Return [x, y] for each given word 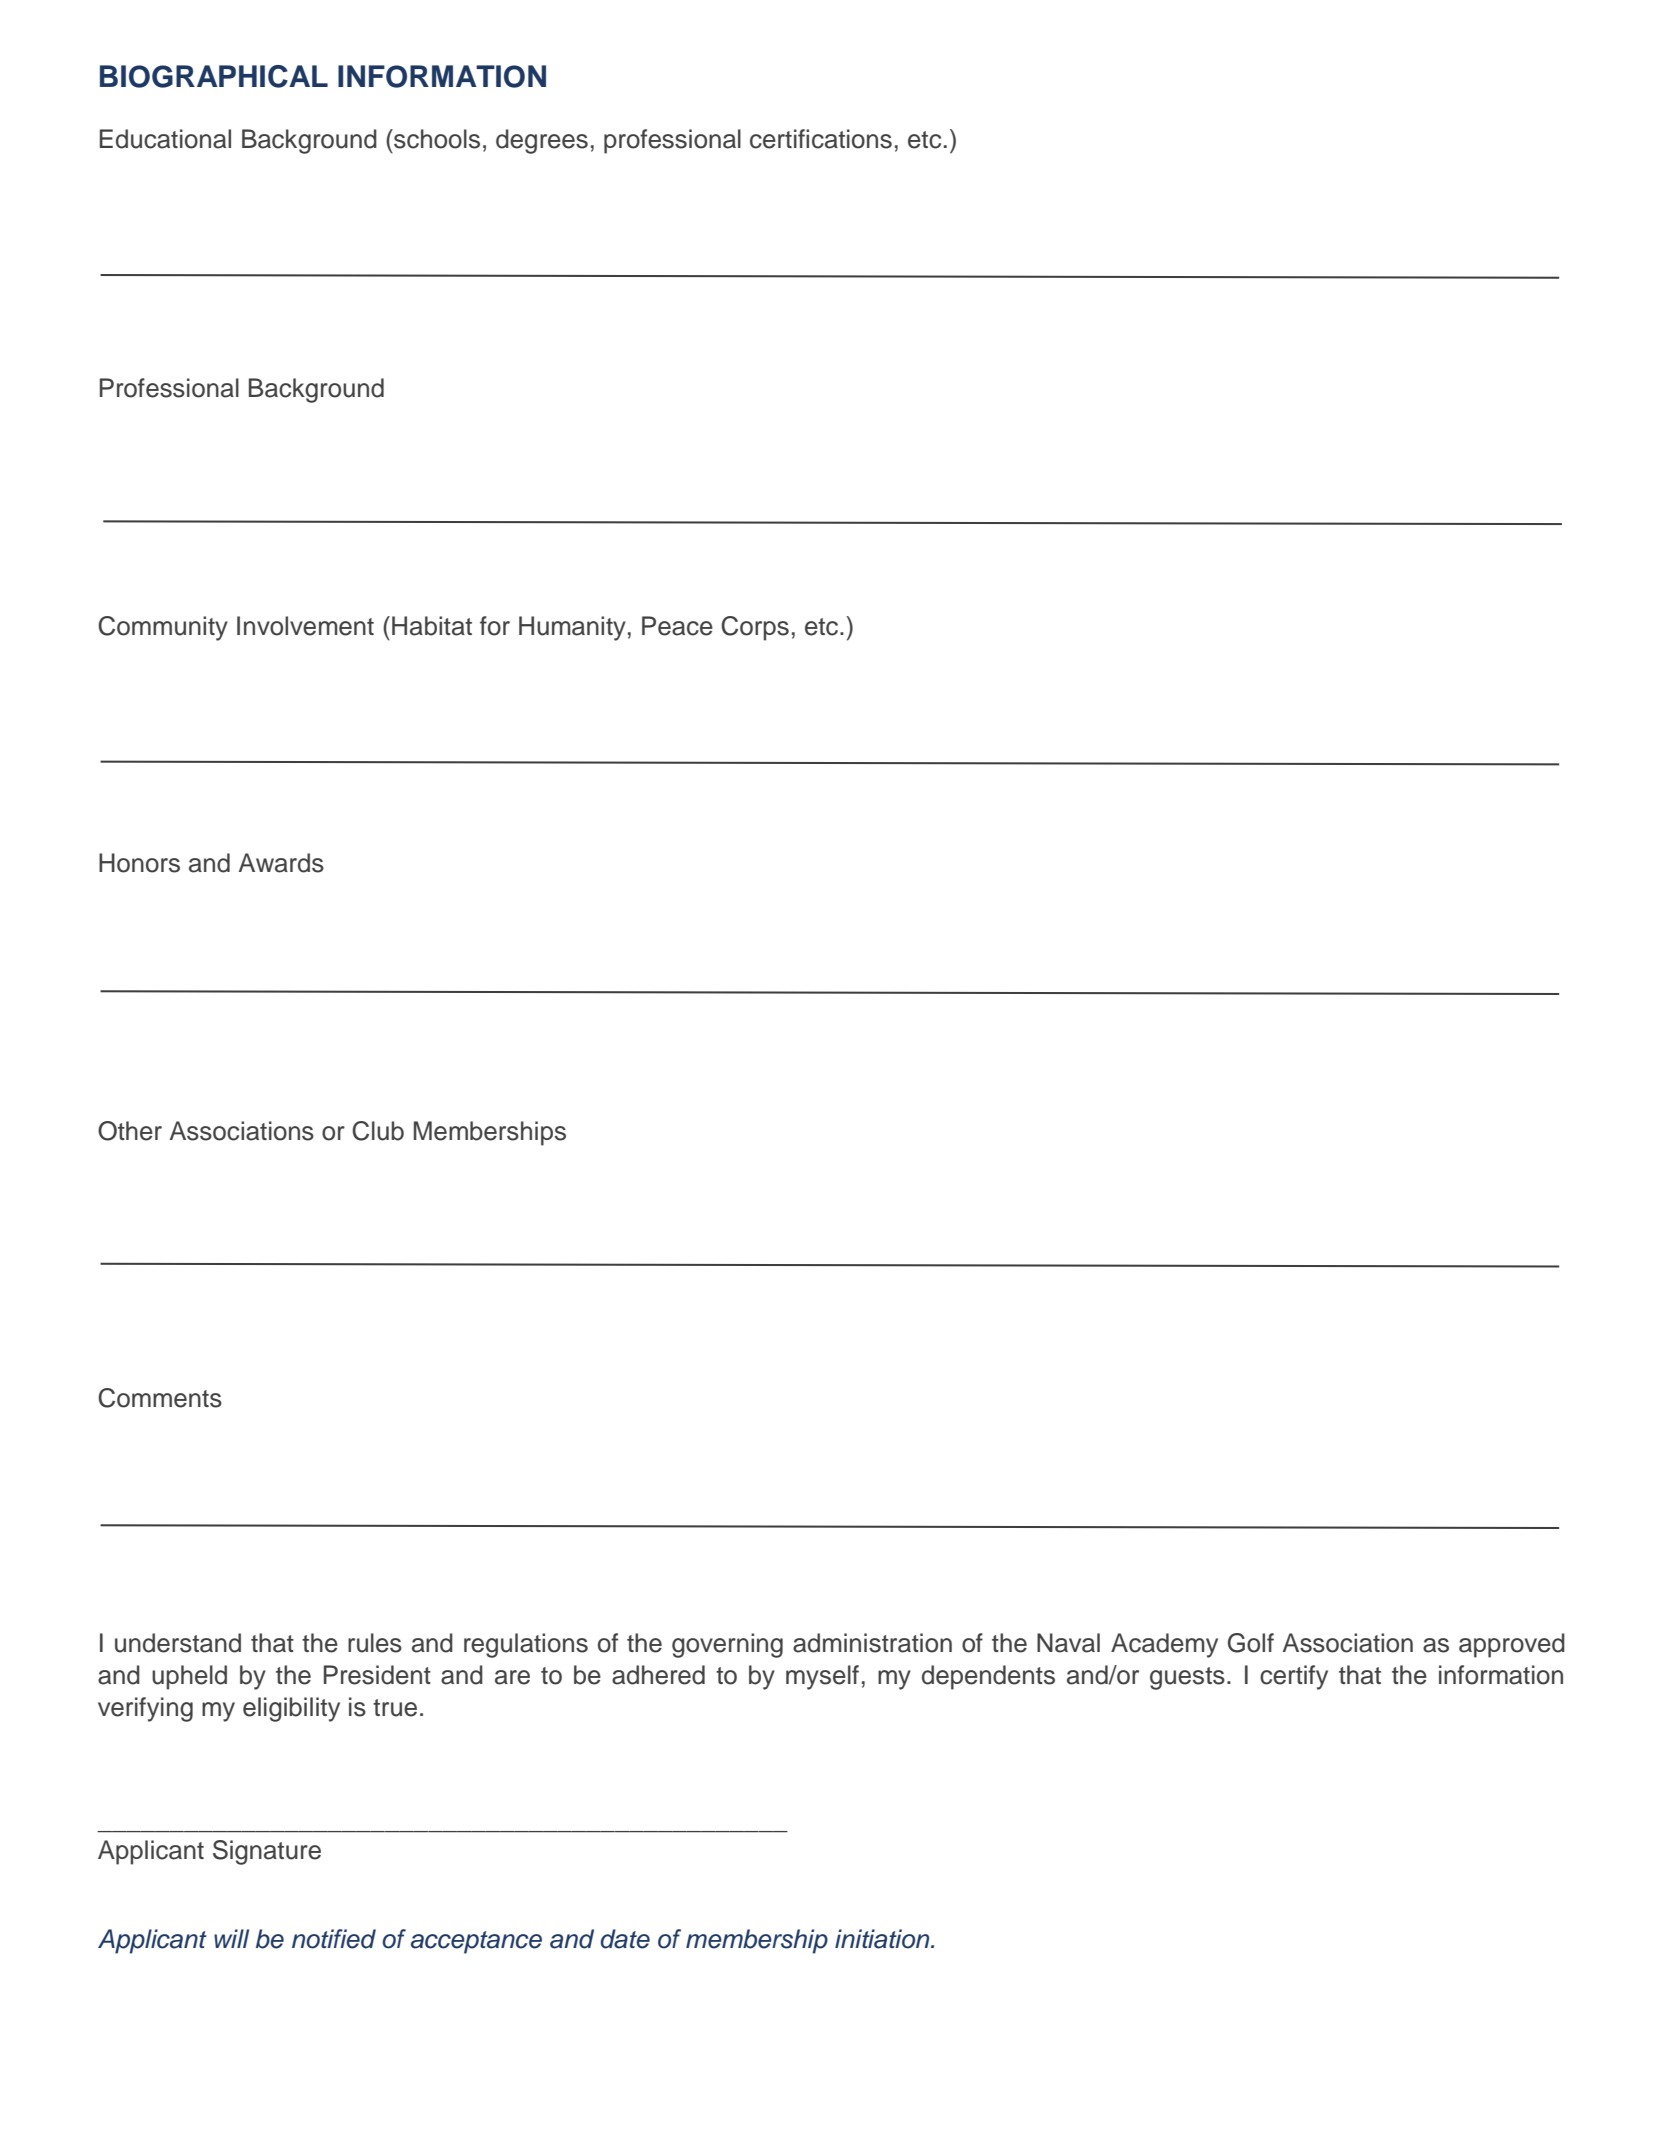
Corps [755, 628]
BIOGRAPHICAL [214, 76]
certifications [821, 139]
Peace [677, 626]
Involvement [305, 626]
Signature [267, 1852]
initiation [883, 1939]
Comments [160, 1398]
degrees [542, 141]
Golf [1251, 1643]
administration [872, 1643]
